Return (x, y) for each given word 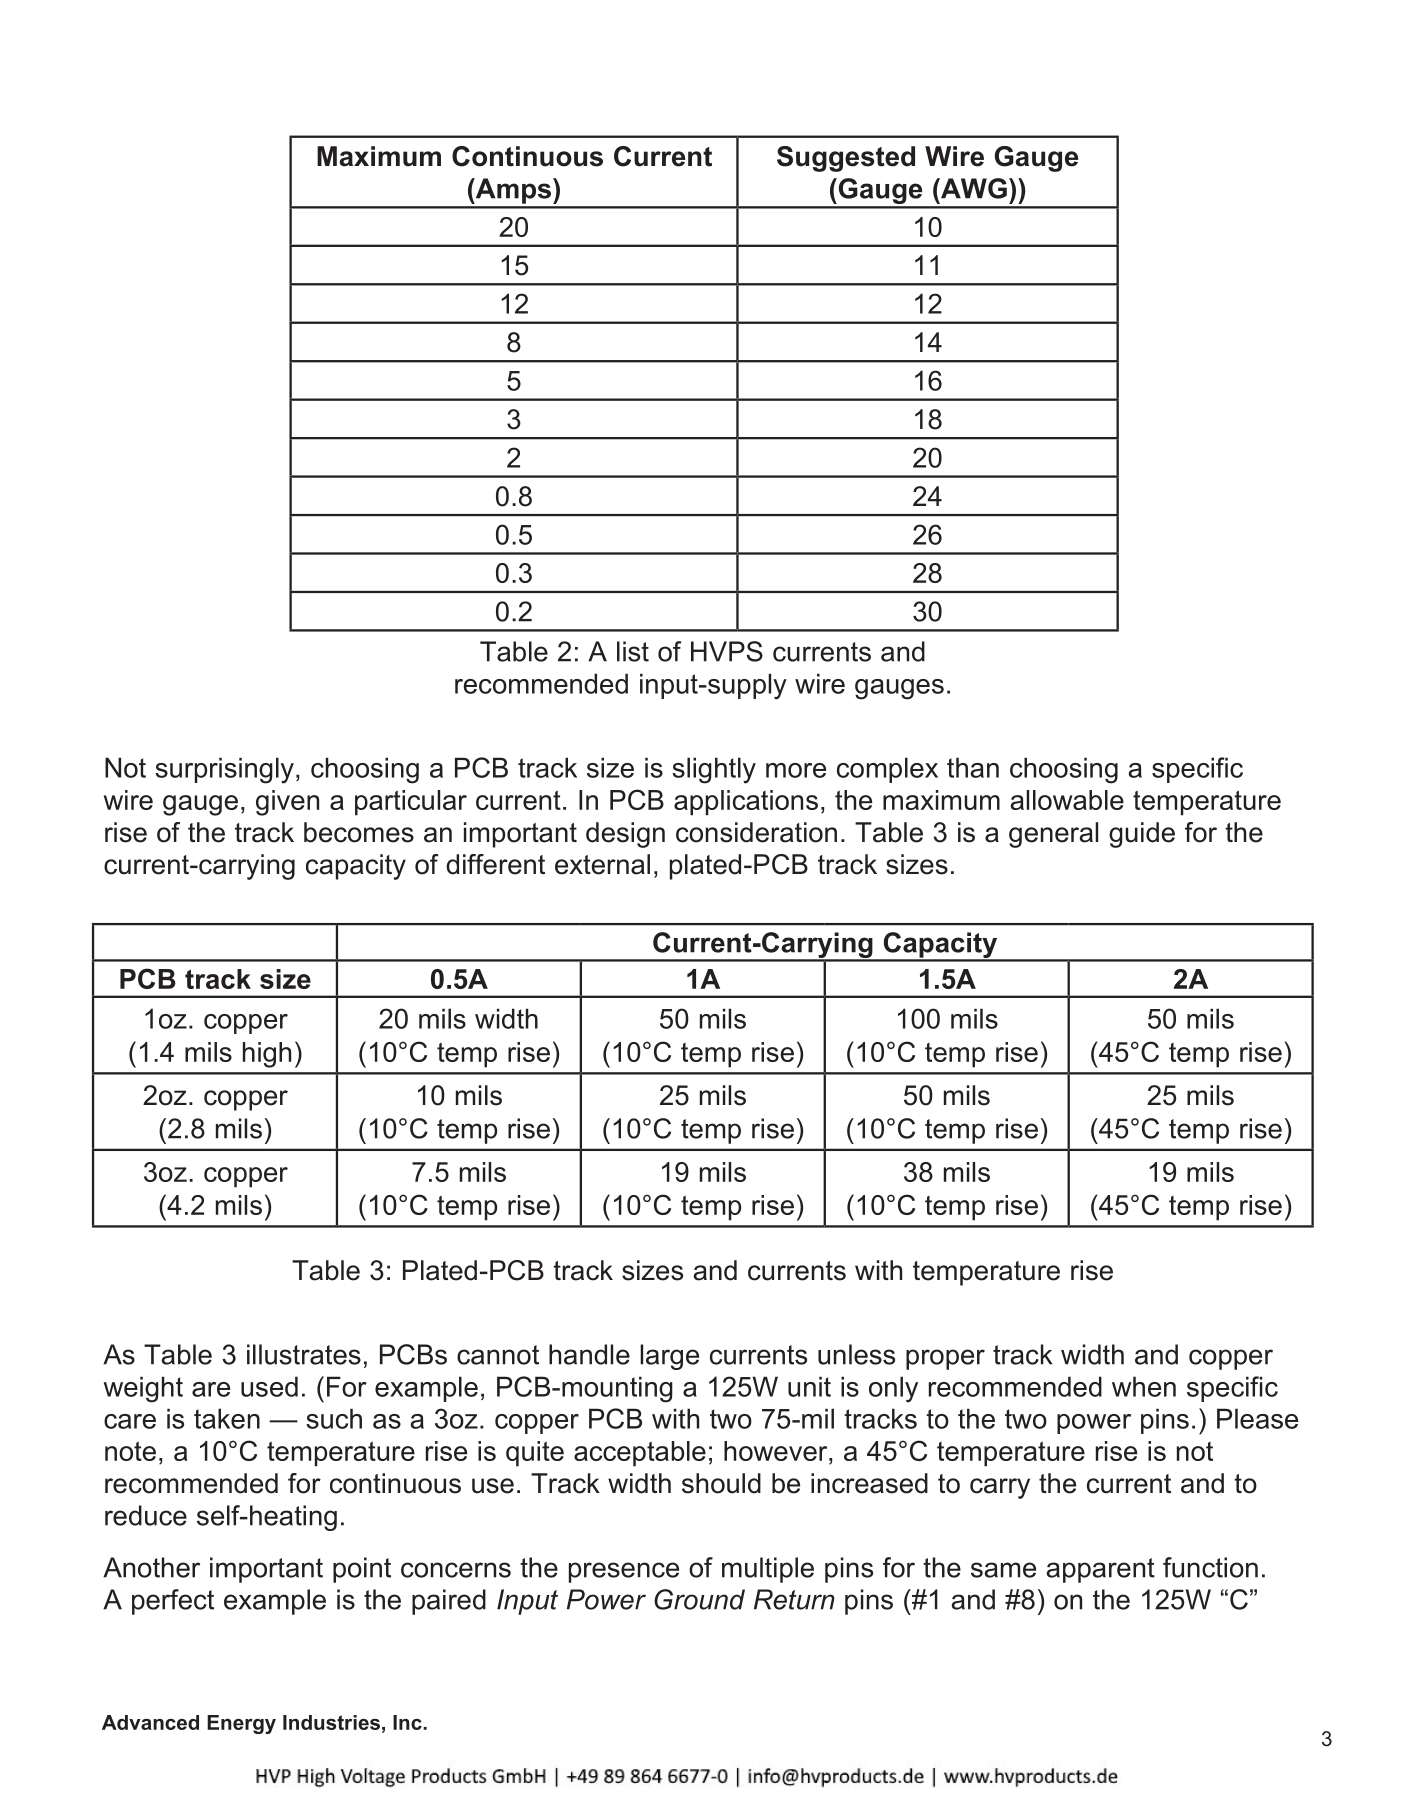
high (267, 1055)
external (602, 864)
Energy (241, 1724)
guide (1142, 835)
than (973, 767)
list (633, 651)
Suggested (846, 159)
